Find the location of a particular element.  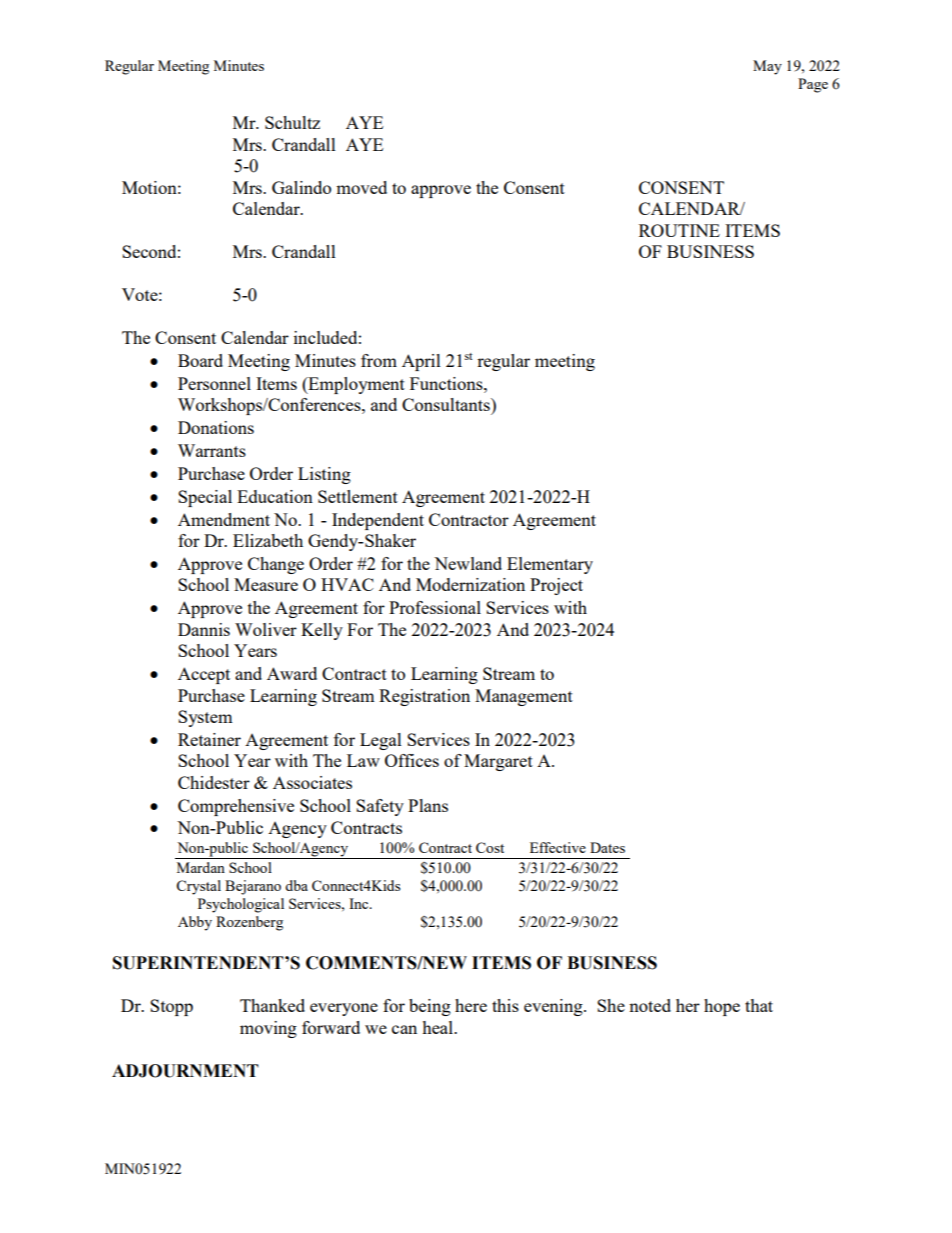

April is located at coordinates (421, 362).
